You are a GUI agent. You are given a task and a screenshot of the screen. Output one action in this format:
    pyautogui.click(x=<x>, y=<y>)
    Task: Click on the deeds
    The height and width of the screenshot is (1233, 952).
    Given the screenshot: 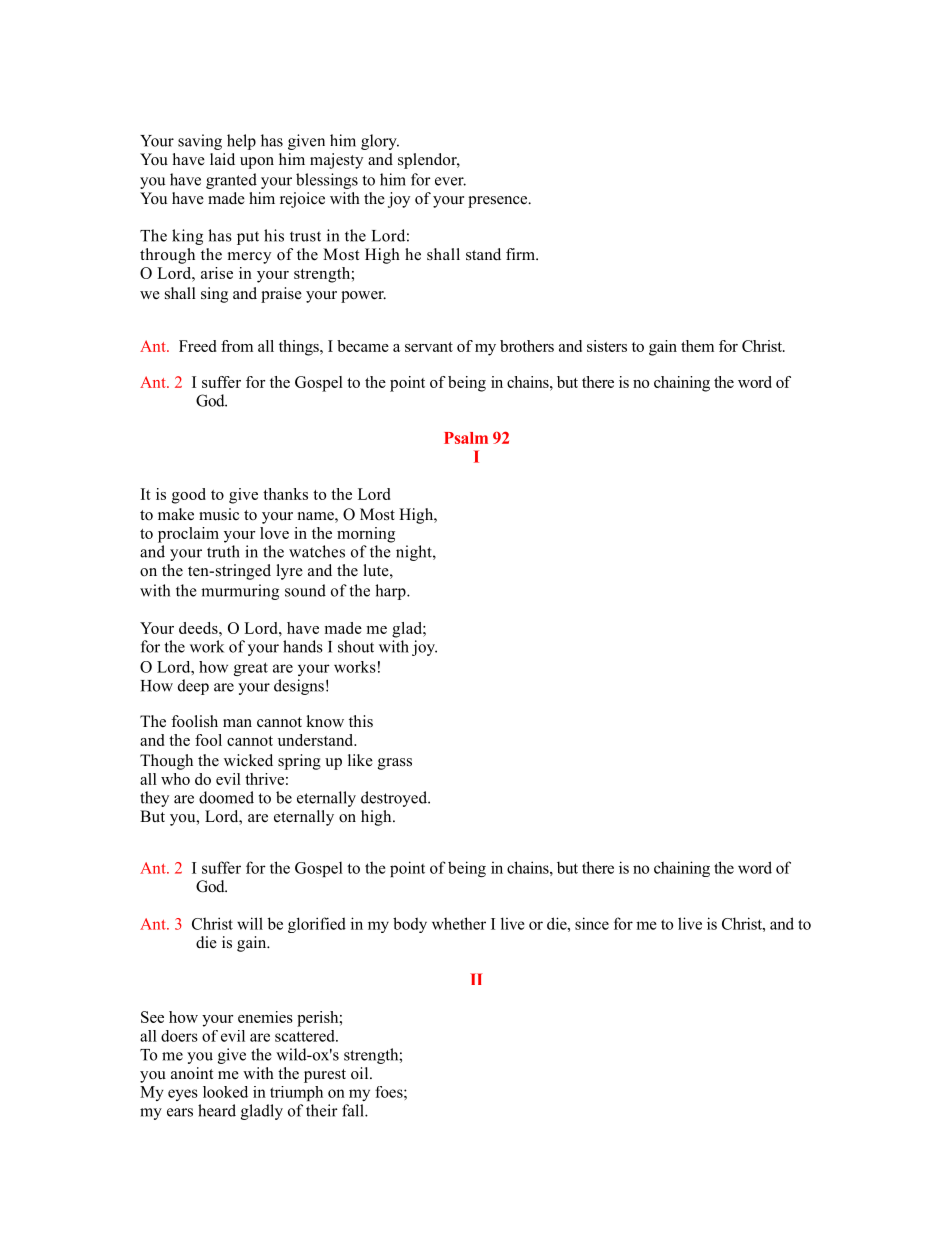 What is the action you would take?
    pyautogui.click(x=199, y=628)
